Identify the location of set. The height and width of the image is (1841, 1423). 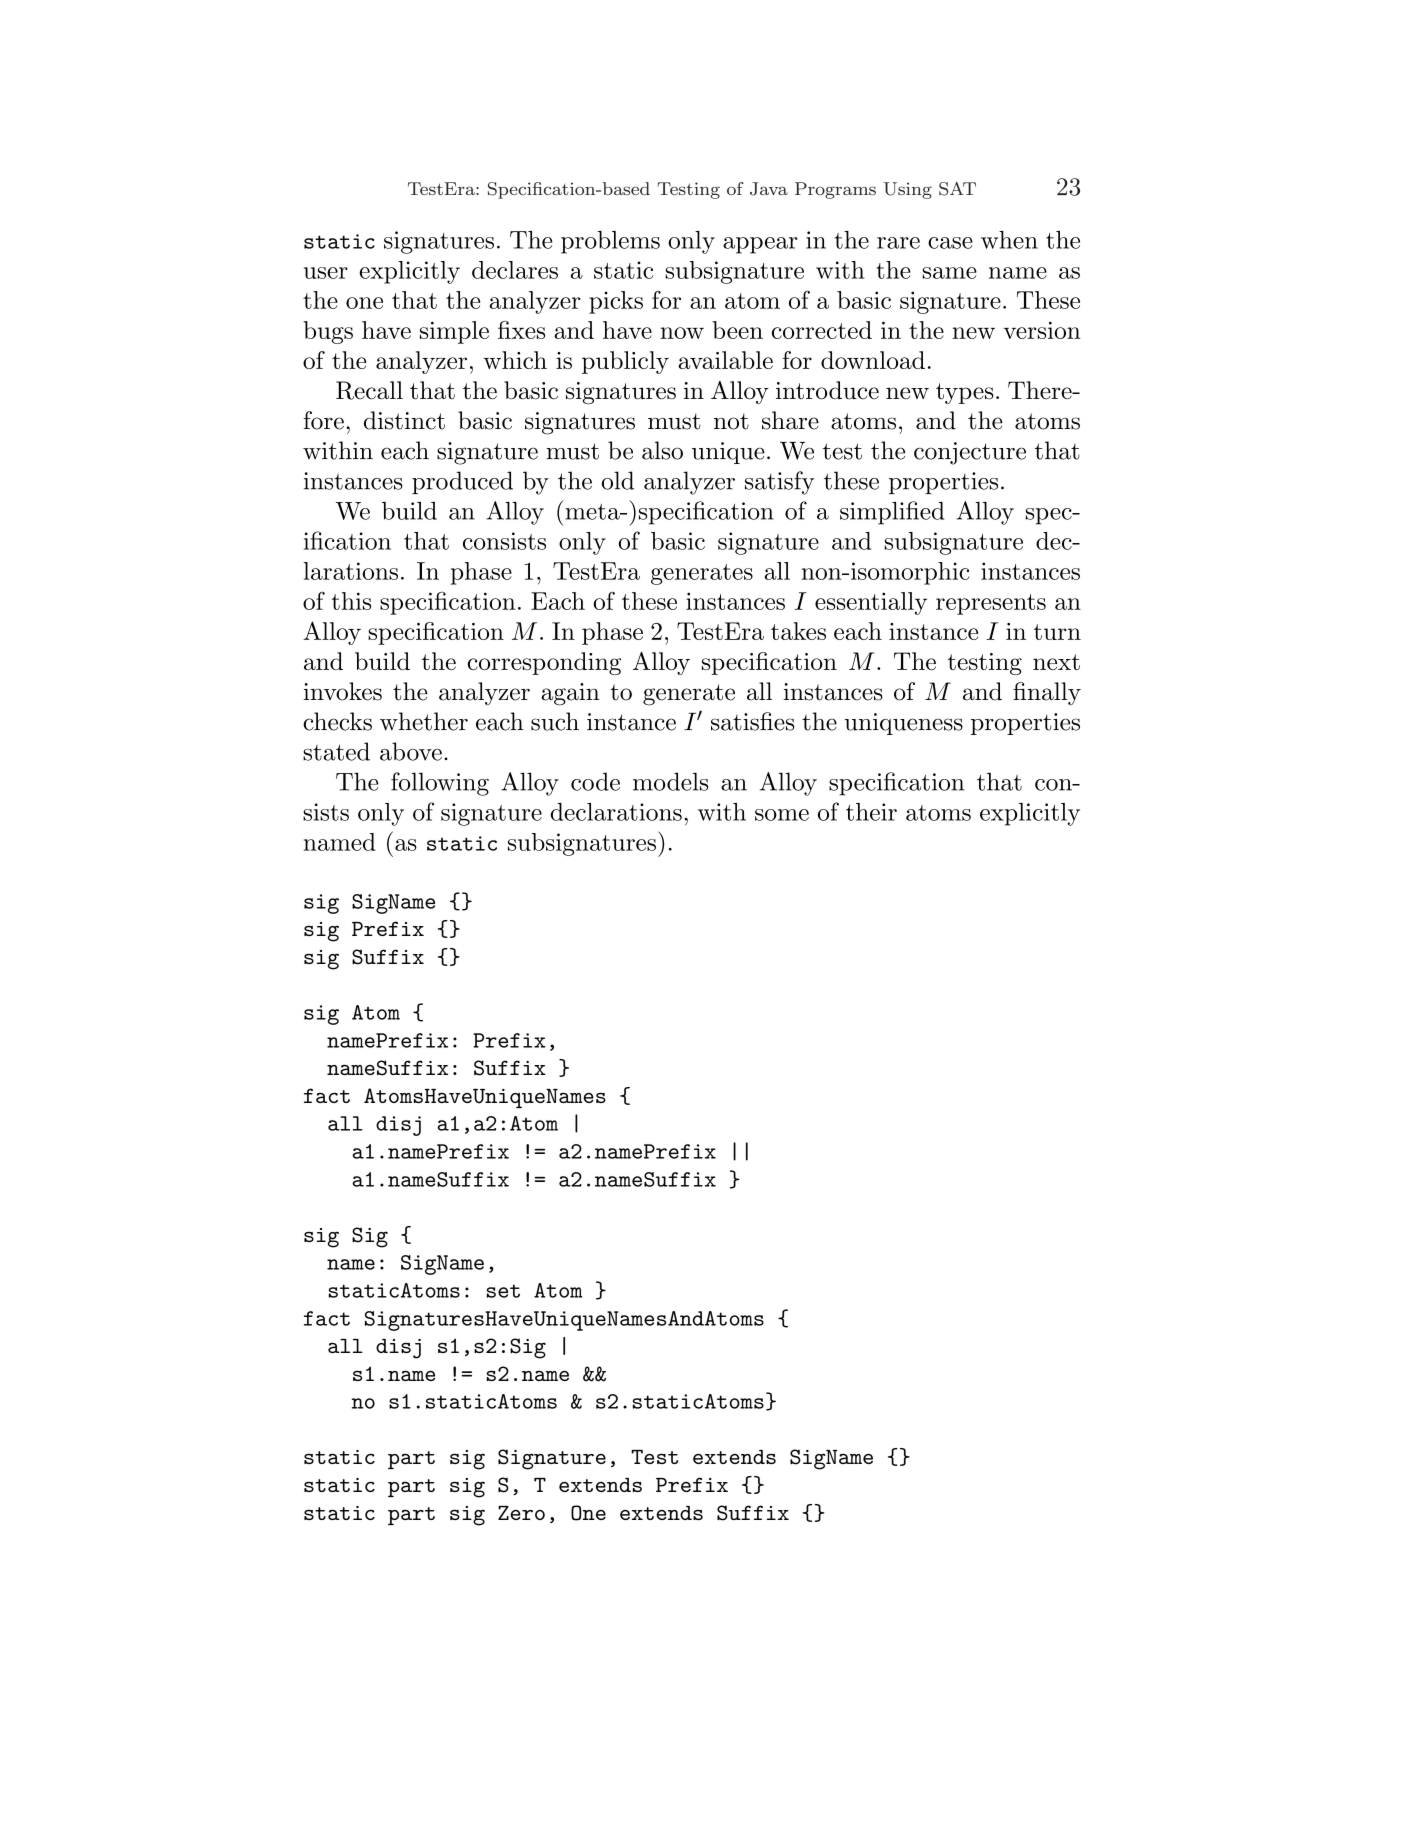
(503, 1291).
